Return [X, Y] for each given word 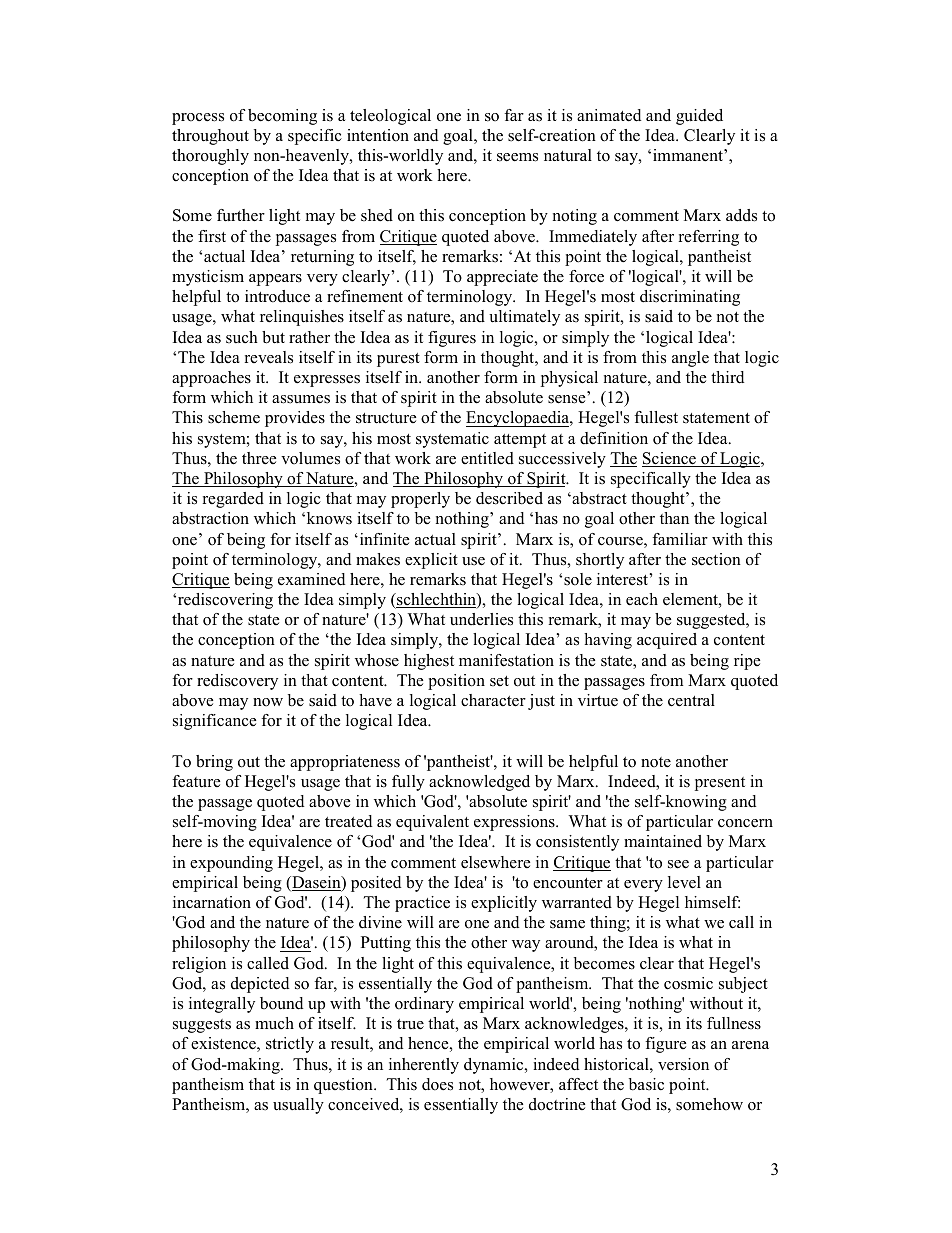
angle [690, 359]
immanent [689, 155]
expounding [231, 864]
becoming [282, 117]
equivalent [432, 823]
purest [398, 360]
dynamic [495, 1066]
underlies [481, 619]
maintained [663, 841]
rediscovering [225, 601]
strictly [290, 1045]
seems [517, 157]
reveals [269, 357]
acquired [667, 641]
